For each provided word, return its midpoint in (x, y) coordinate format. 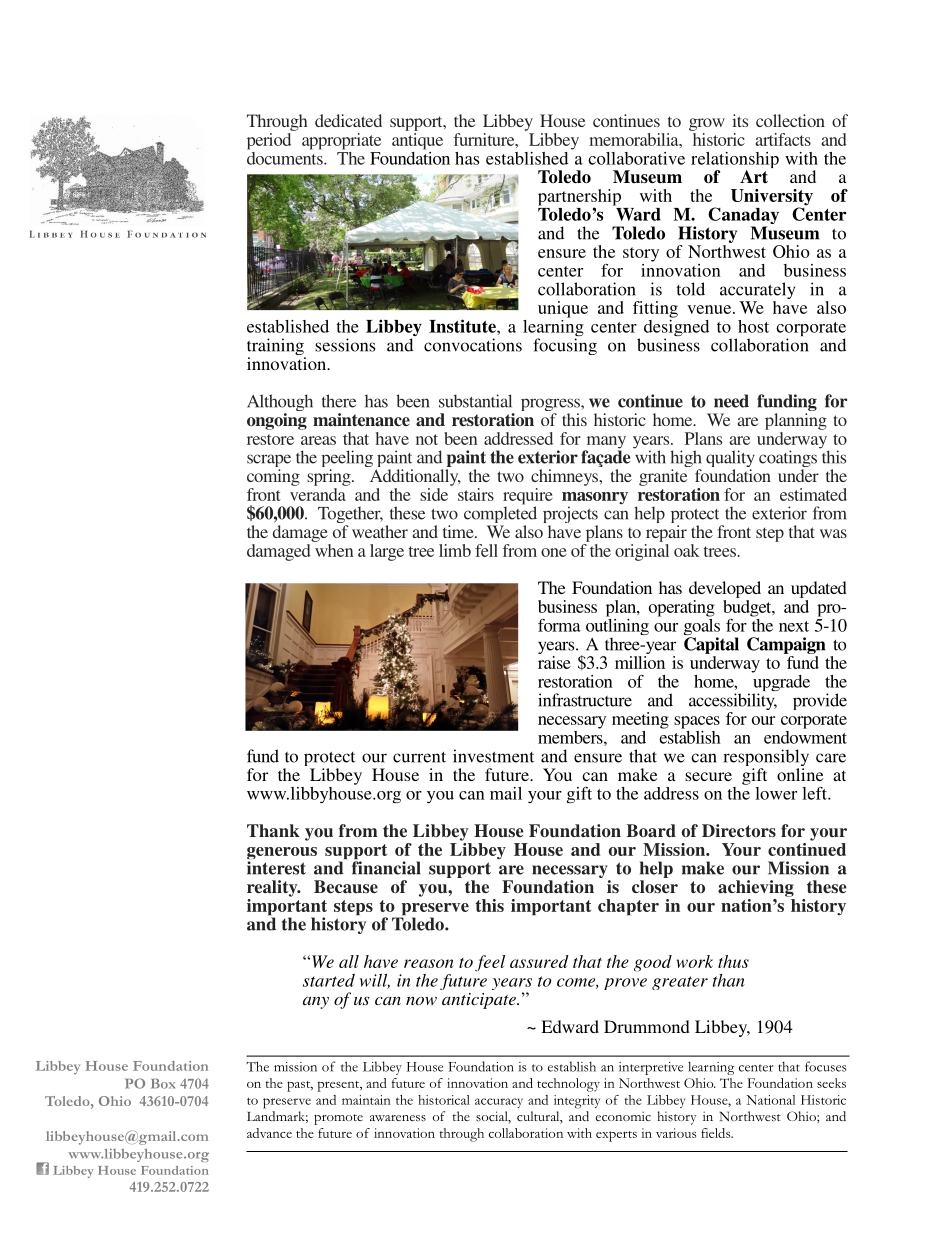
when (333, 549)
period (270, 140)
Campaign (786, 645)
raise (554, 662)
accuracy (499, 1103)
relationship (735, 161)
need (731, 401)
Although (280, 404)
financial (386, 868)
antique (417, 140)
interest (276, 868)
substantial (475, 401)
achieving (756, 888)
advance (269, 1133)
